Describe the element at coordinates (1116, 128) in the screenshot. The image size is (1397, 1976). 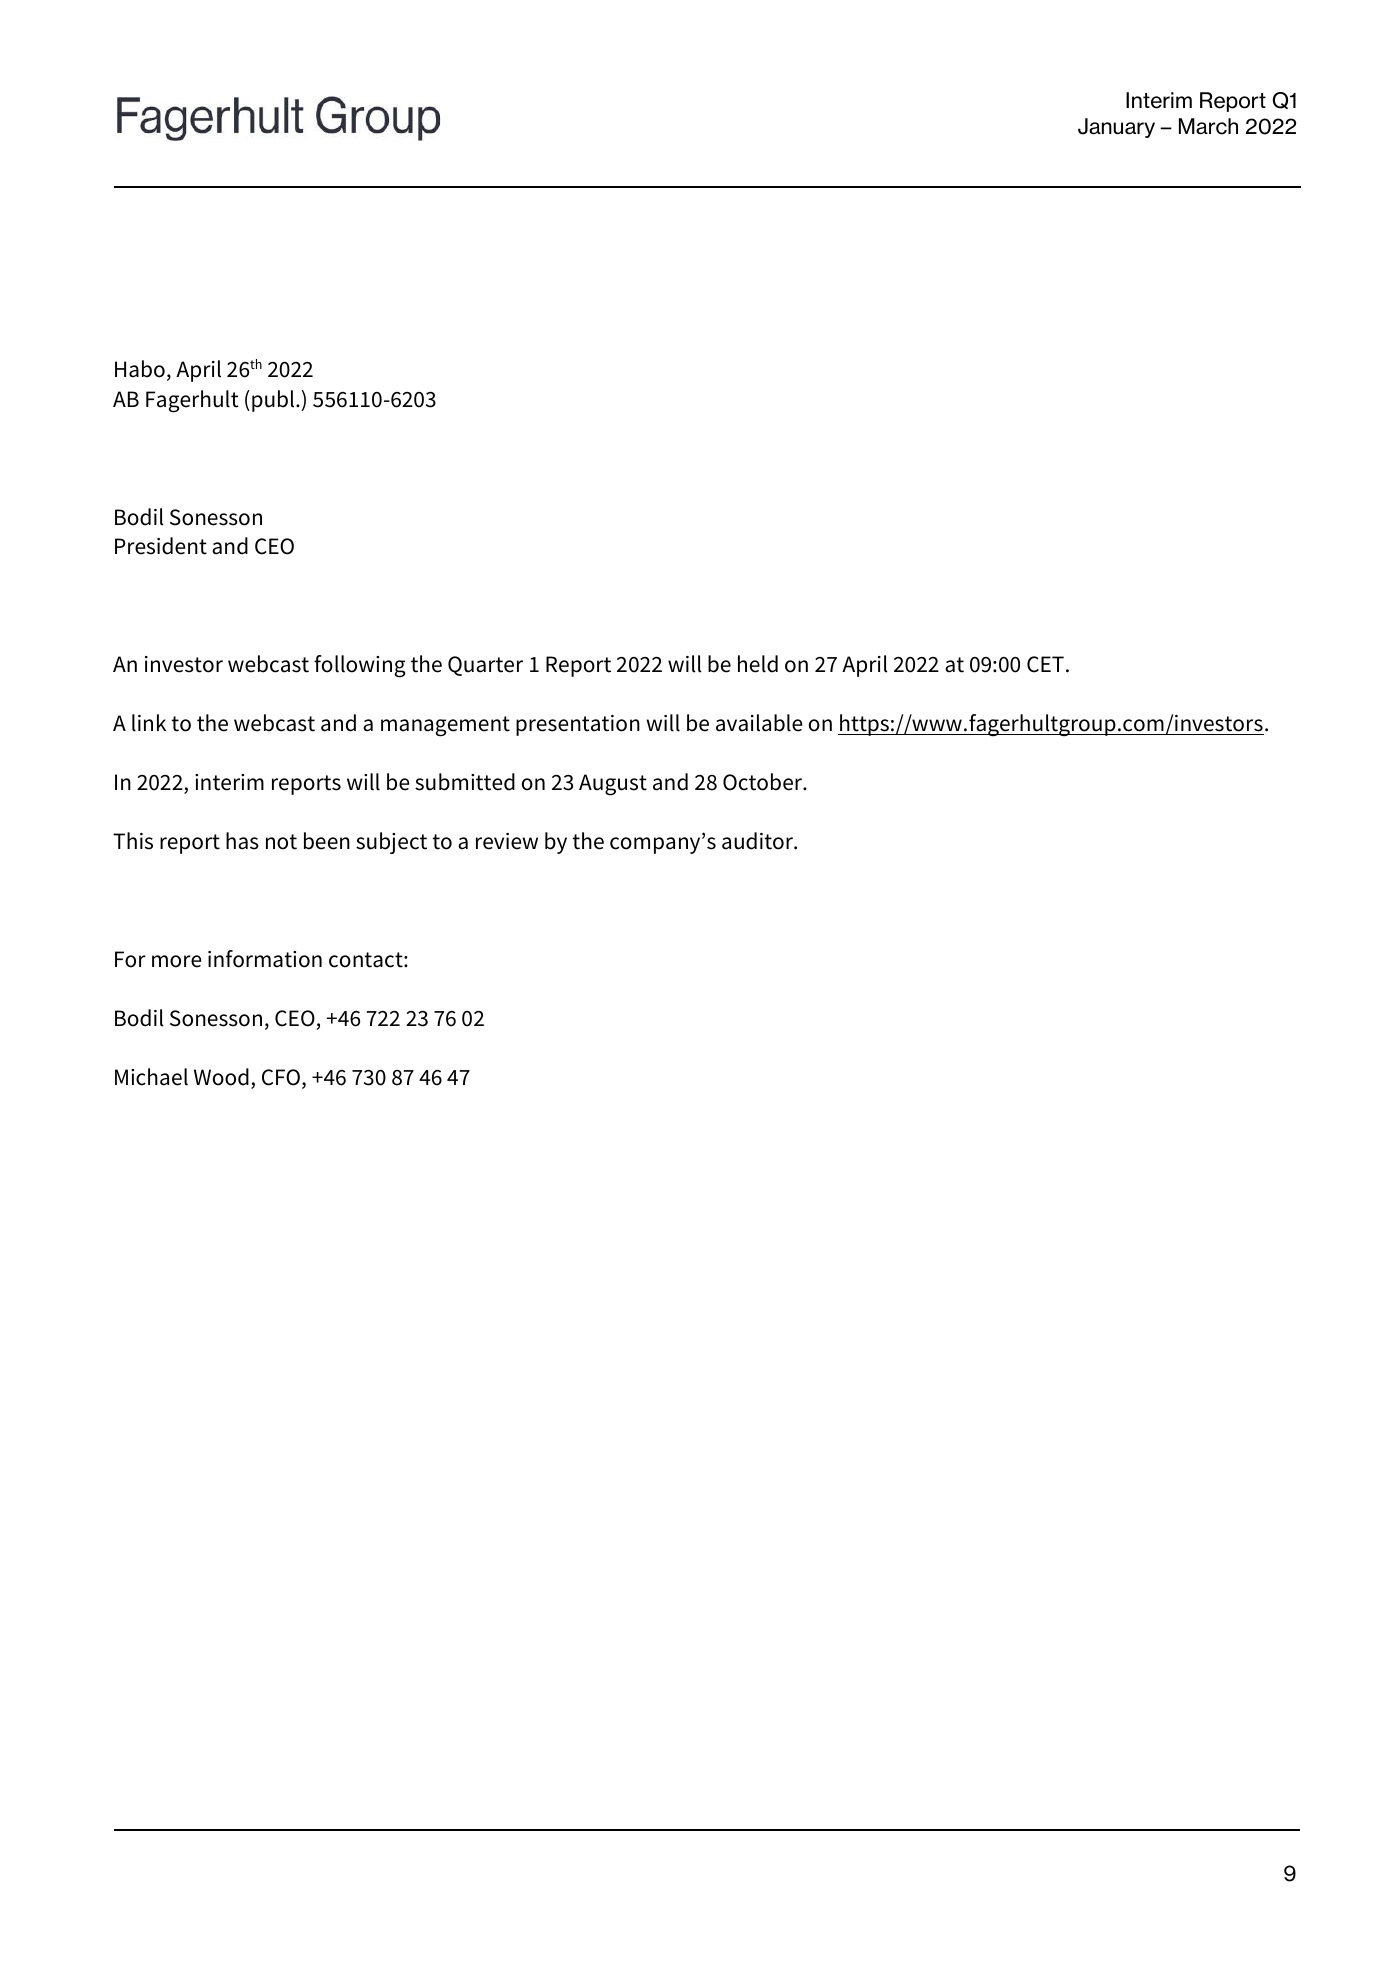
I see `January` at that location.
